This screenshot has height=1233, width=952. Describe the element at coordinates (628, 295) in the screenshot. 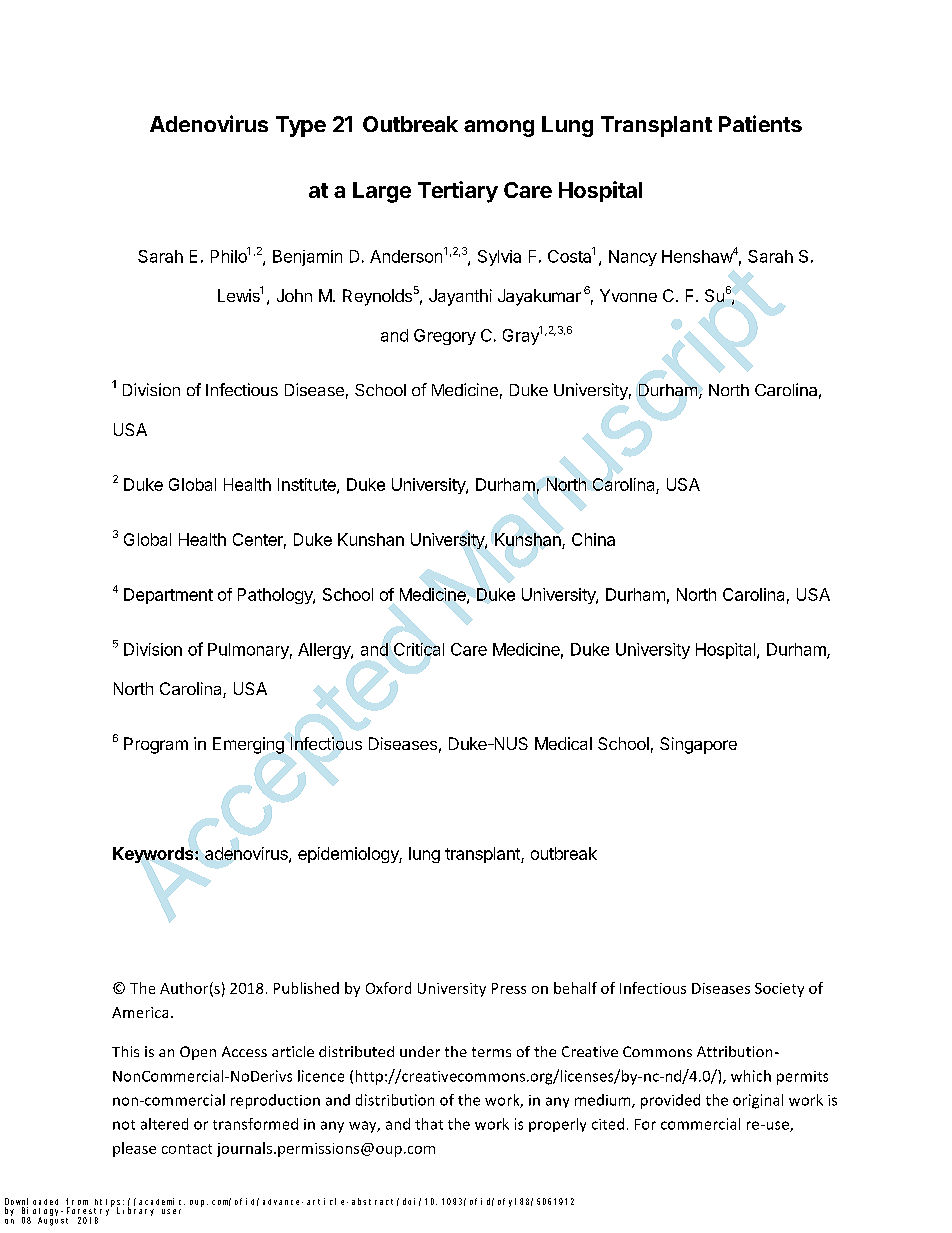

I see `Yvonne` at that location.
